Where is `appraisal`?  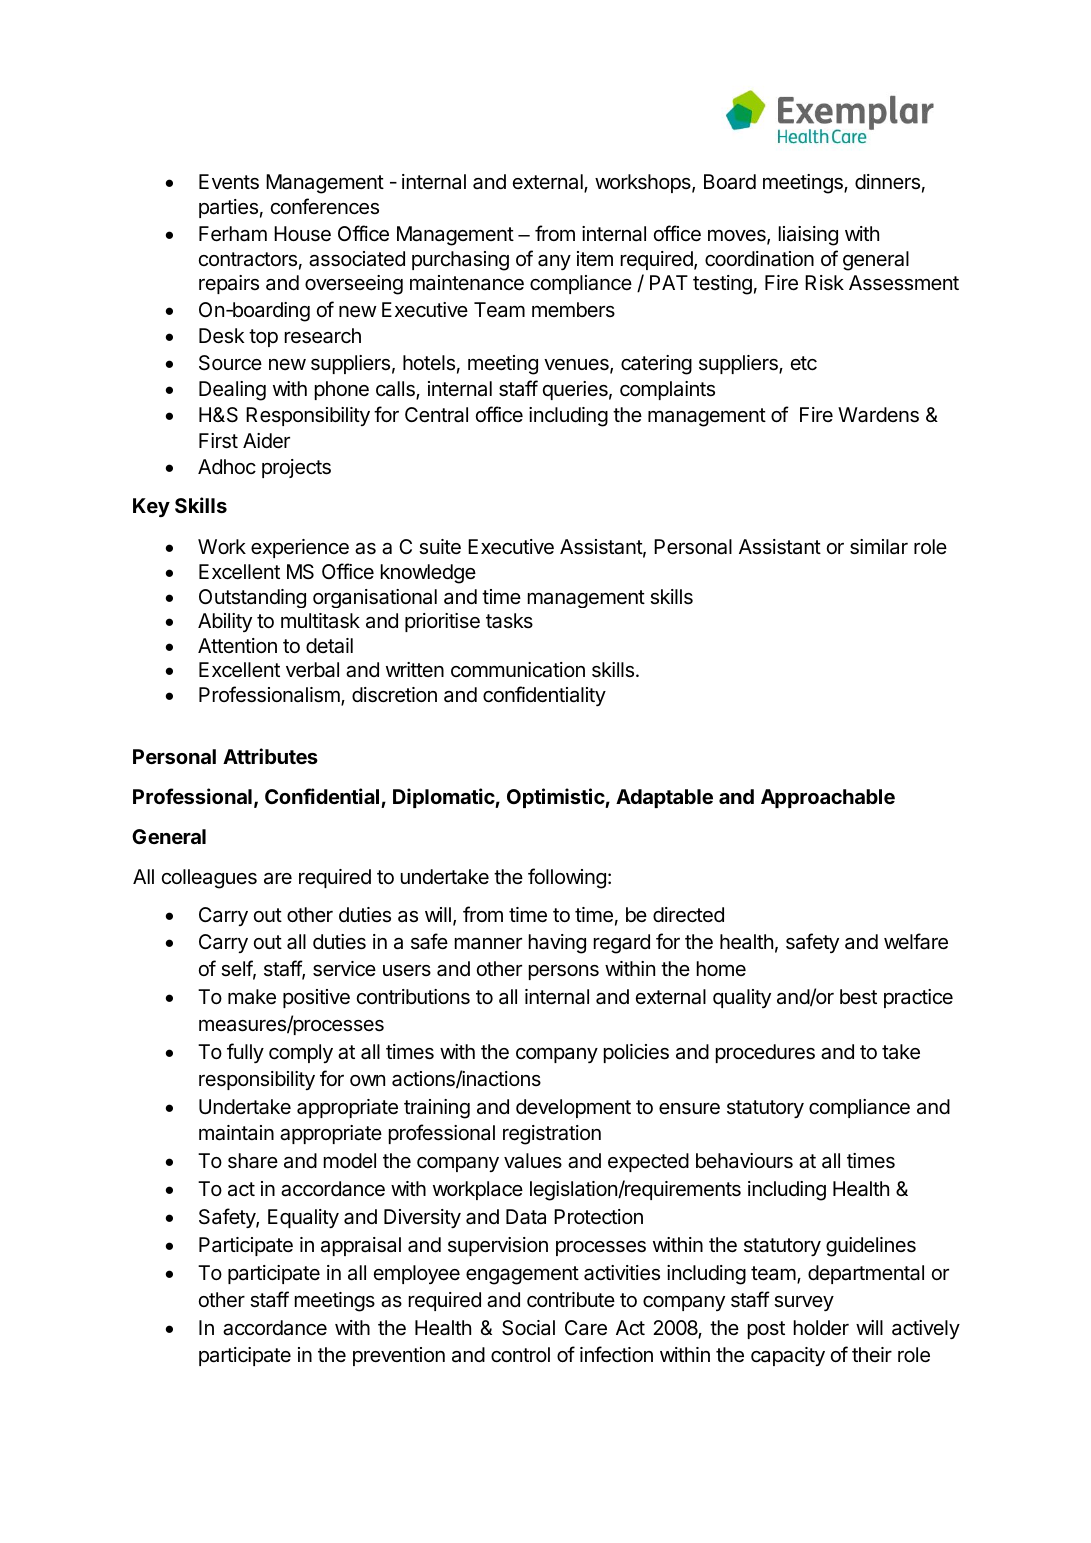 appraisal is located at coordinates (361, 1246).
